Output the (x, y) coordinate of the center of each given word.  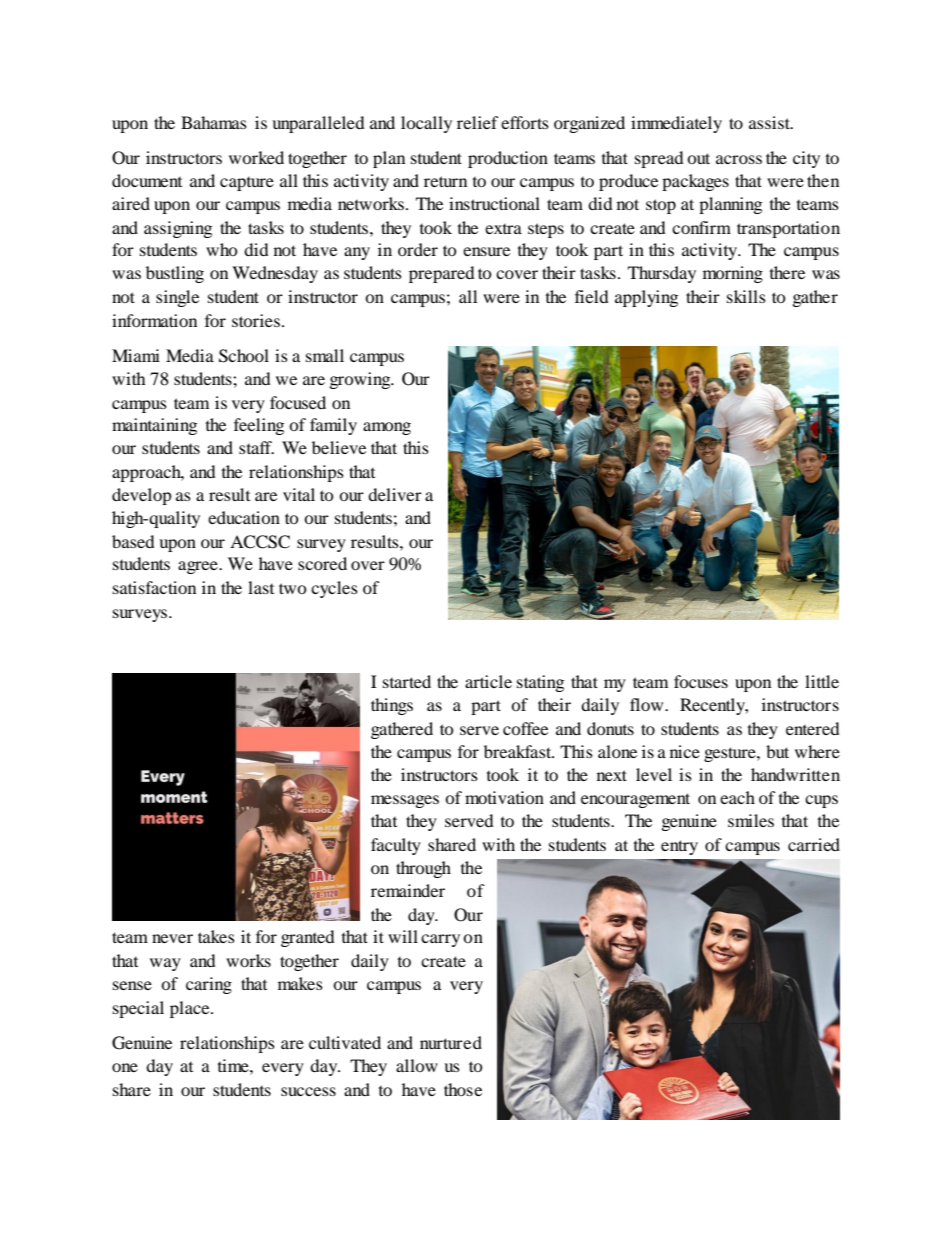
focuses (701, 681)
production (508, 159)
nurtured (451, 1042)
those (463, 1089)
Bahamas (214, 122)
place (191, 1009)
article (488, 681)
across (739, 159)
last (261, 587)
